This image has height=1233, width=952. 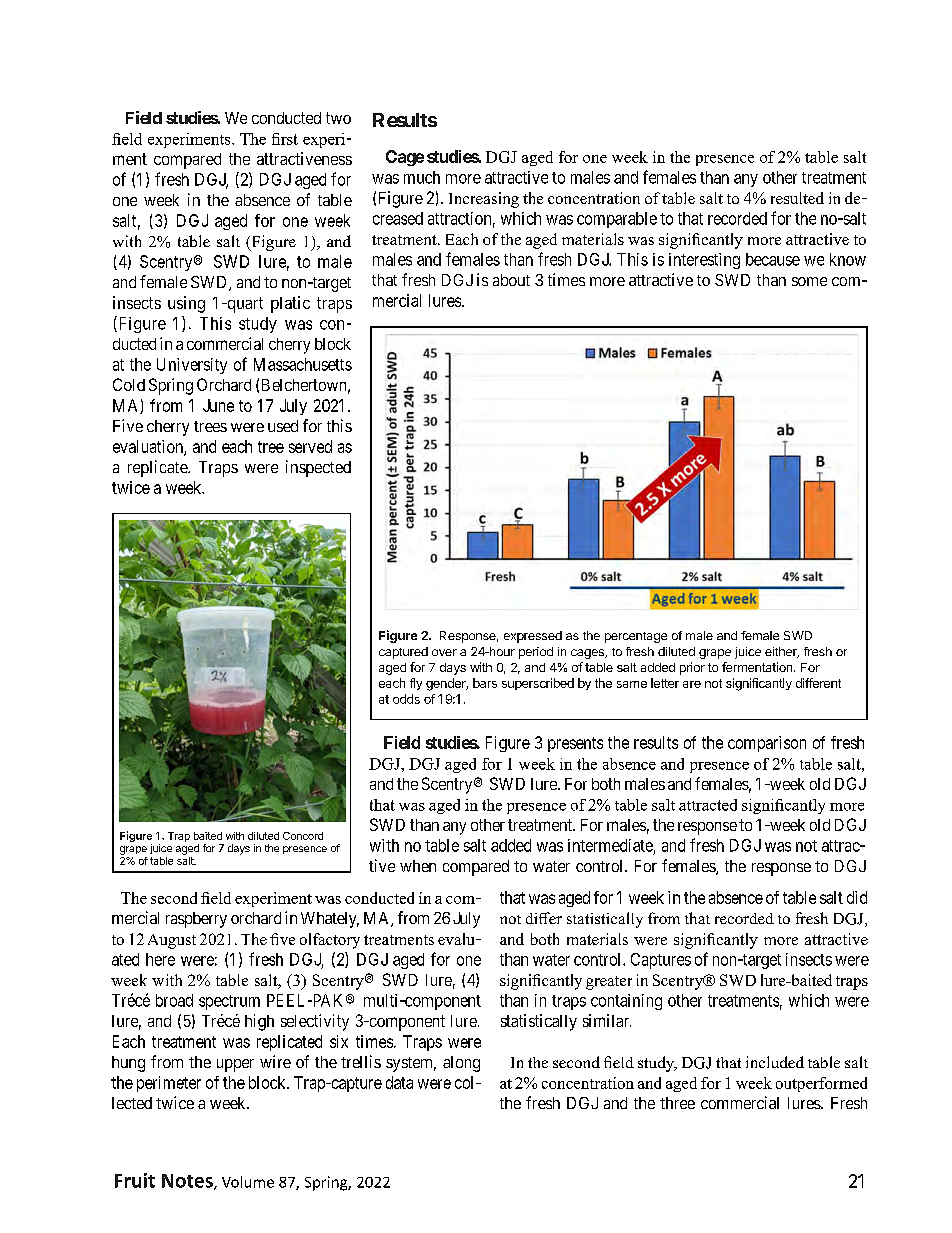 I want to click on odds, so click(x=406, y=699).
